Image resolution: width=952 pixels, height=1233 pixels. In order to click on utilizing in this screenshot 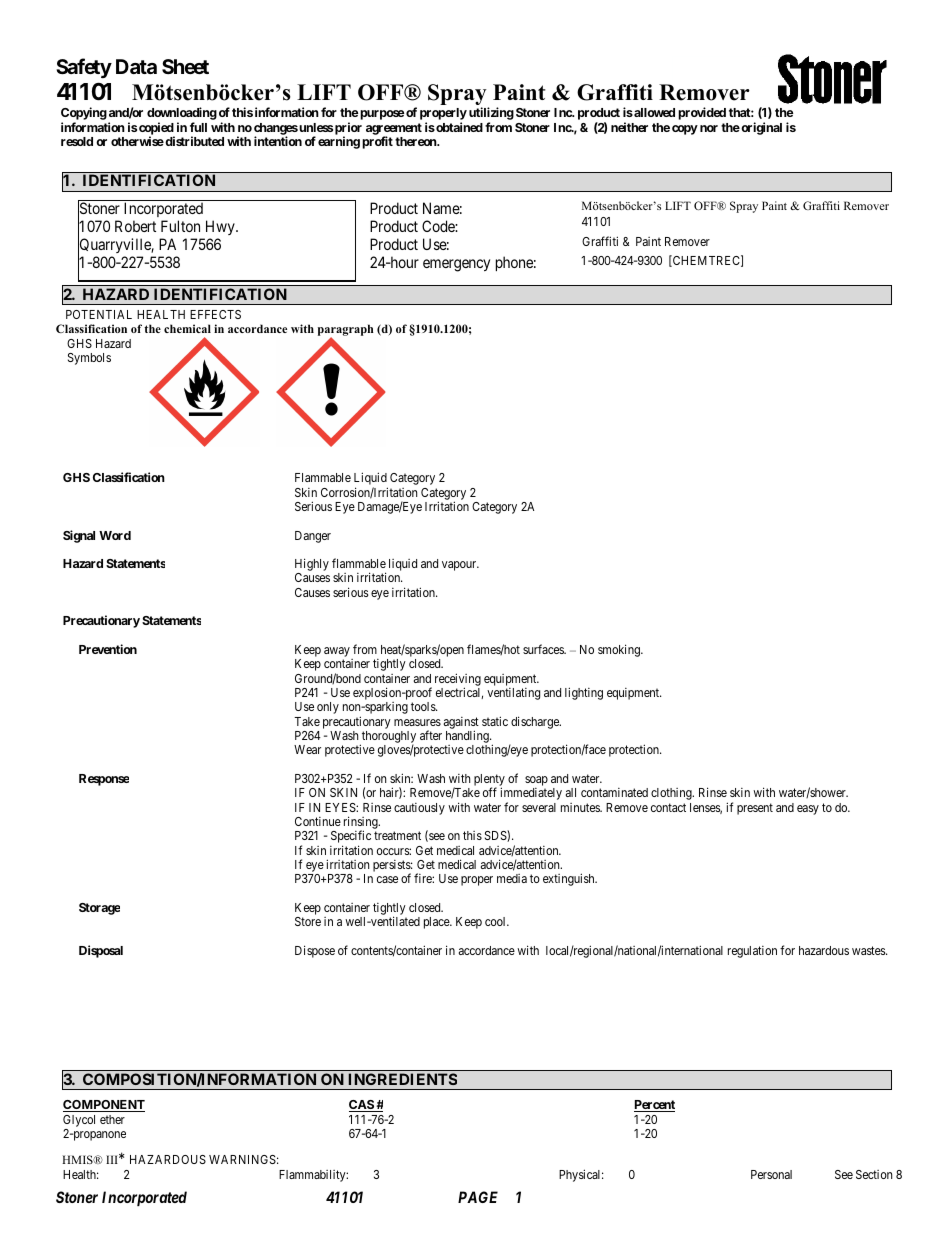, I will do `click(491, 115)`.
